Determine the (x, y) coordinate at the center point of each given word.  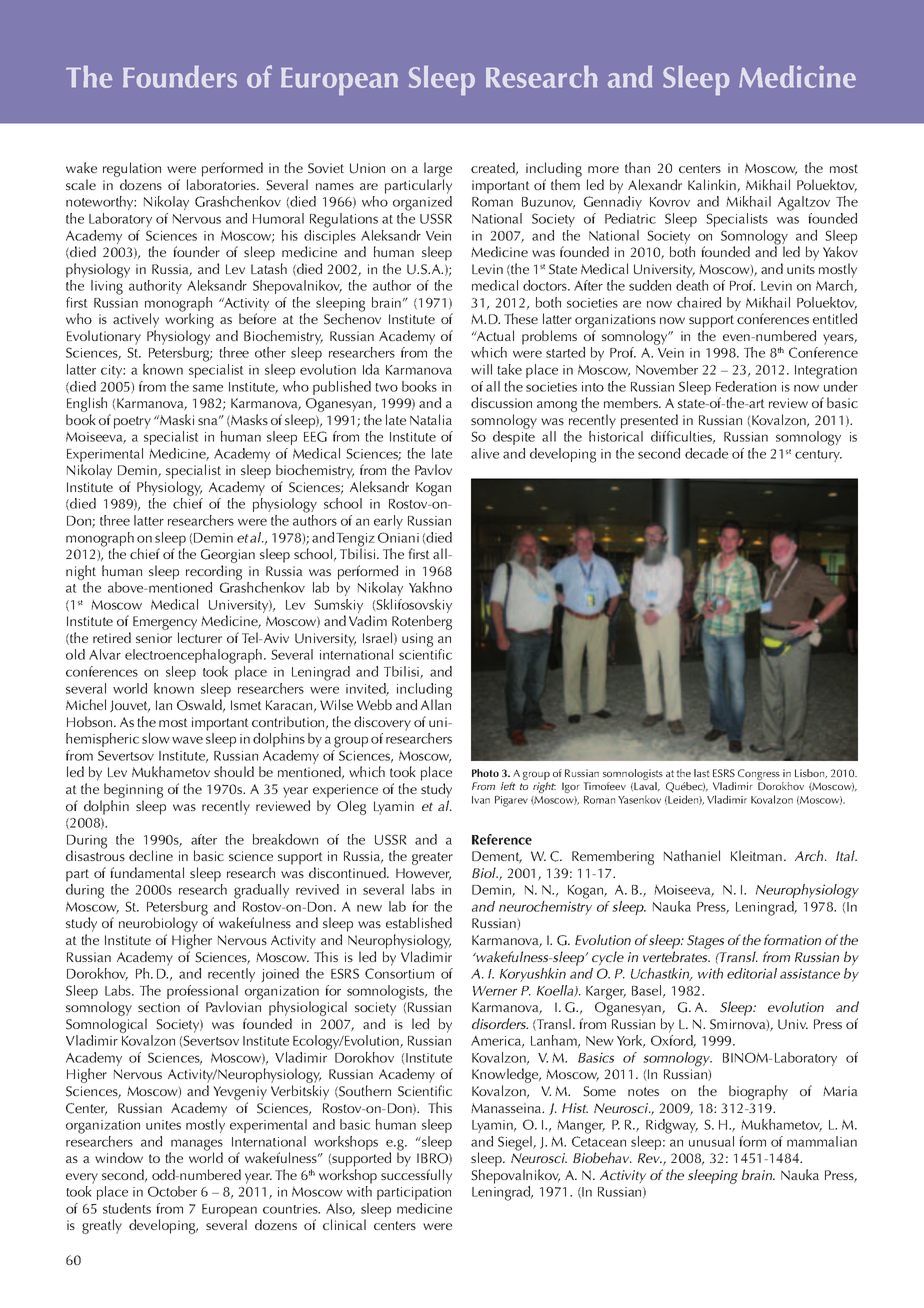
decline (151, 855)
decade (706, 453)
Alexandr (655, 184)
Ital (846, 855)
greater (432, 858)
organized (422, 203)
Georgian (228, 557)
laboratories (222, 184)
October (172, 1191)
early (388, 522)
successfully (416, 1176)
